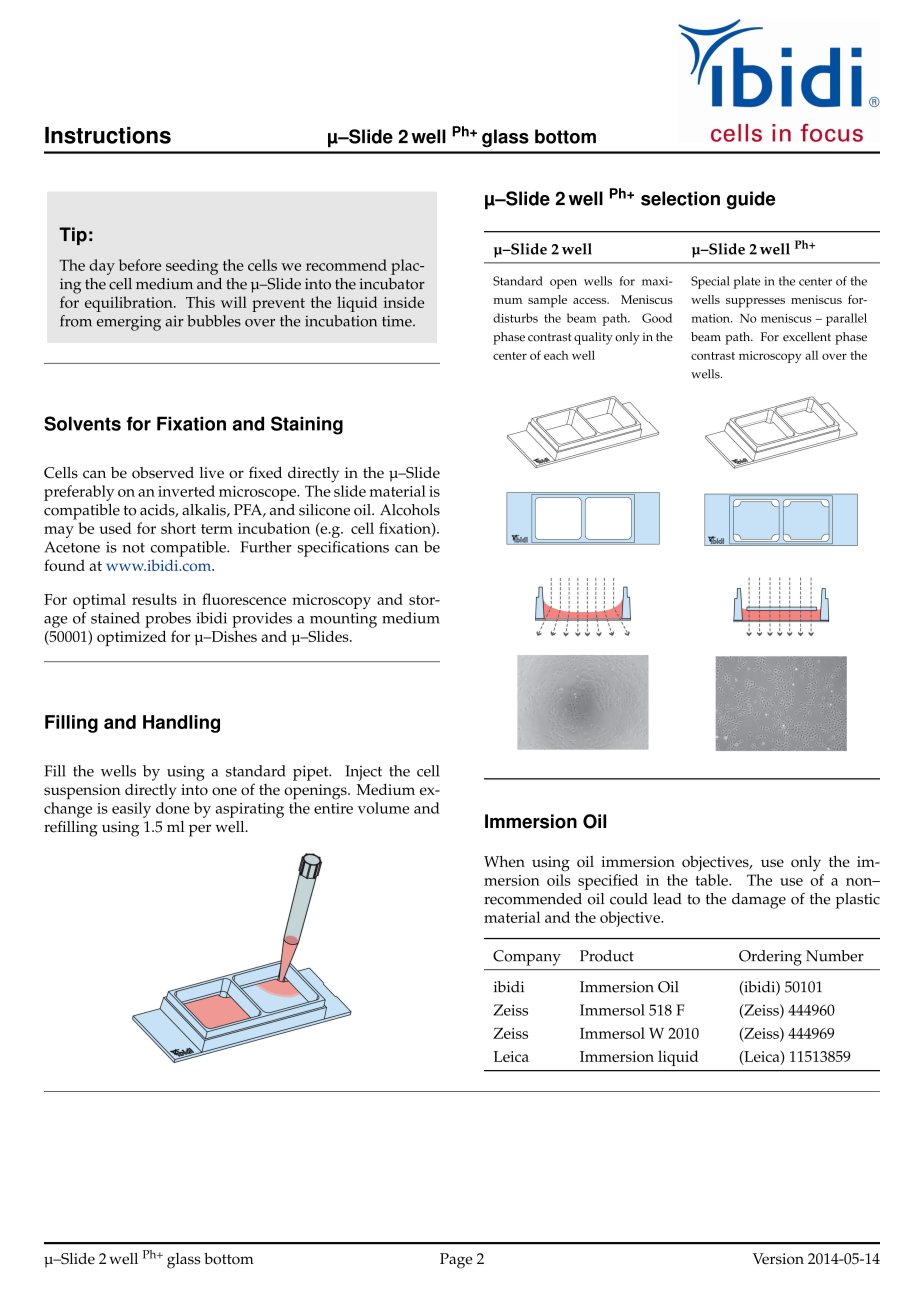 This image has height=1308, width=924. What do you see at coordinates (200, 830) in the image?
I see `per` at bounding box center [200, 830].
